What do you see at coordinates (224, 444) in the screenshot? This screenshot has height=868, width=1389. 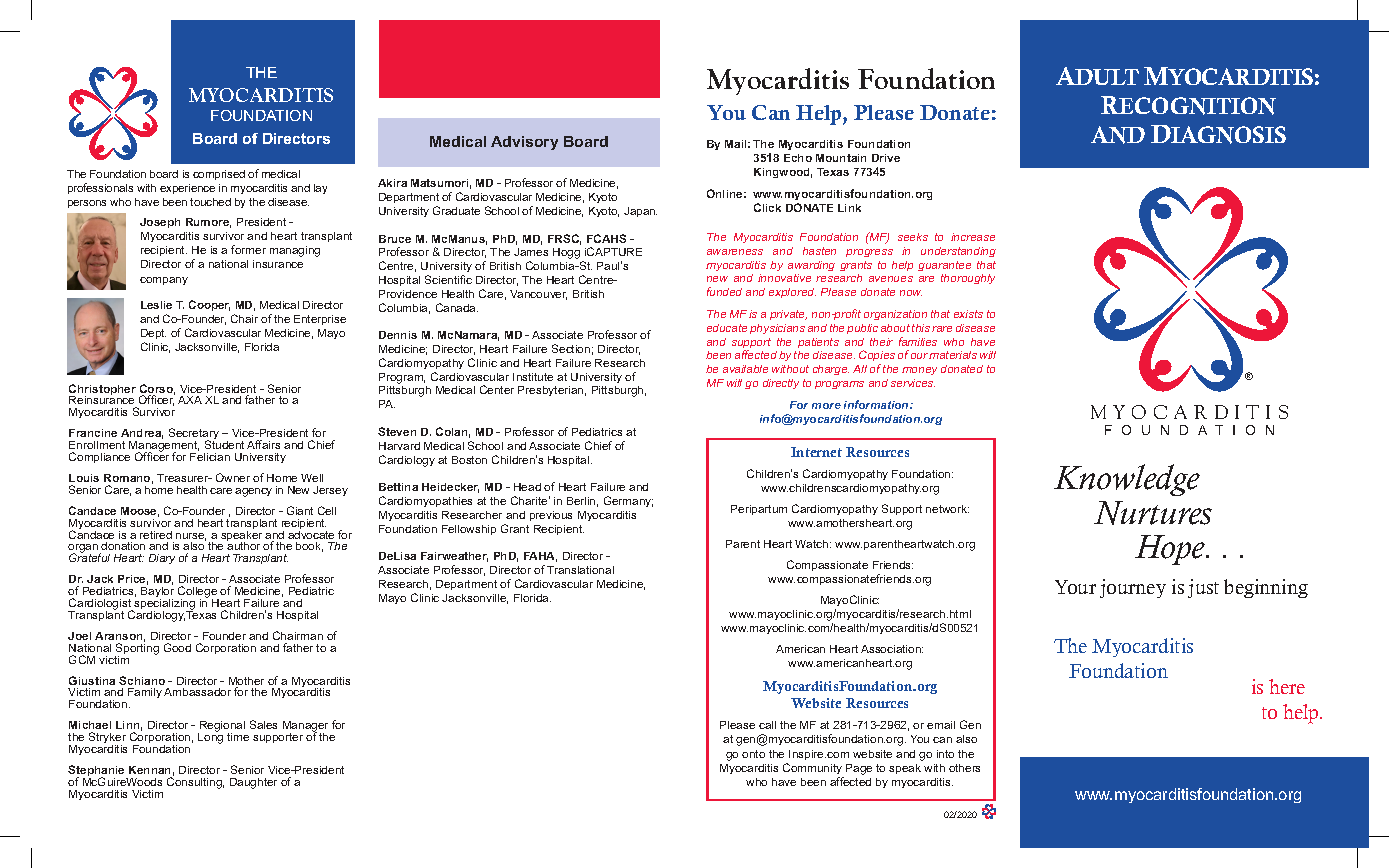 I see `Student` at bounding box center [224, 444].
